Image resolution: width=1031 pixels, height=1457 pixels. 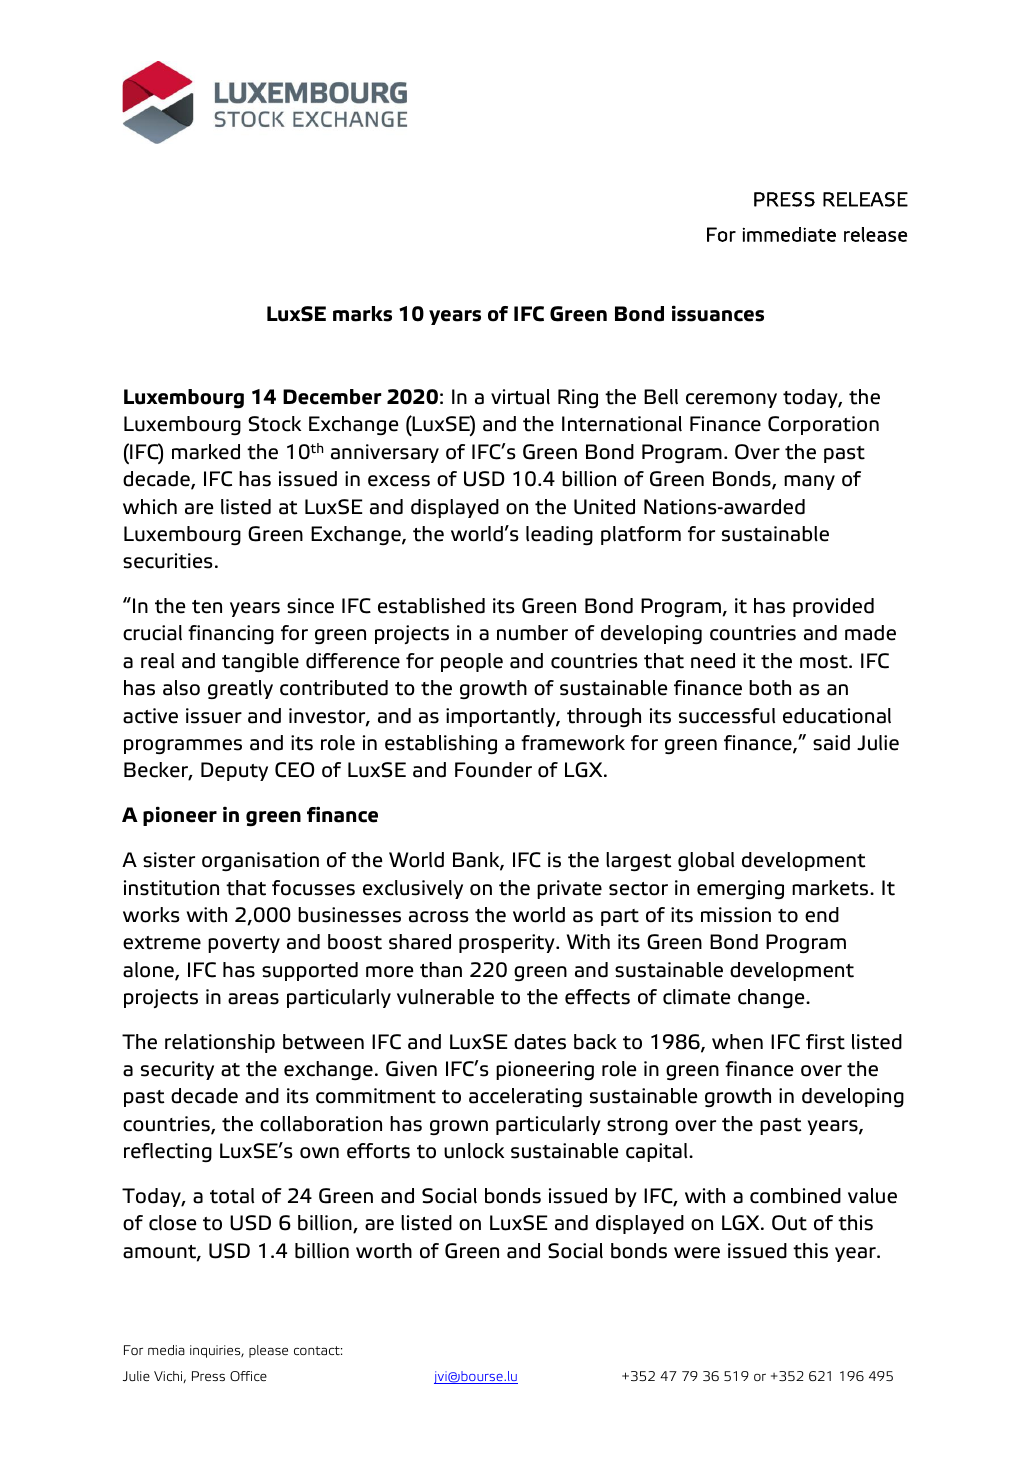 What do you see at coordinates (520, 397) in the screenshot?
I see `virtual` at bounding box center [520, 397].
